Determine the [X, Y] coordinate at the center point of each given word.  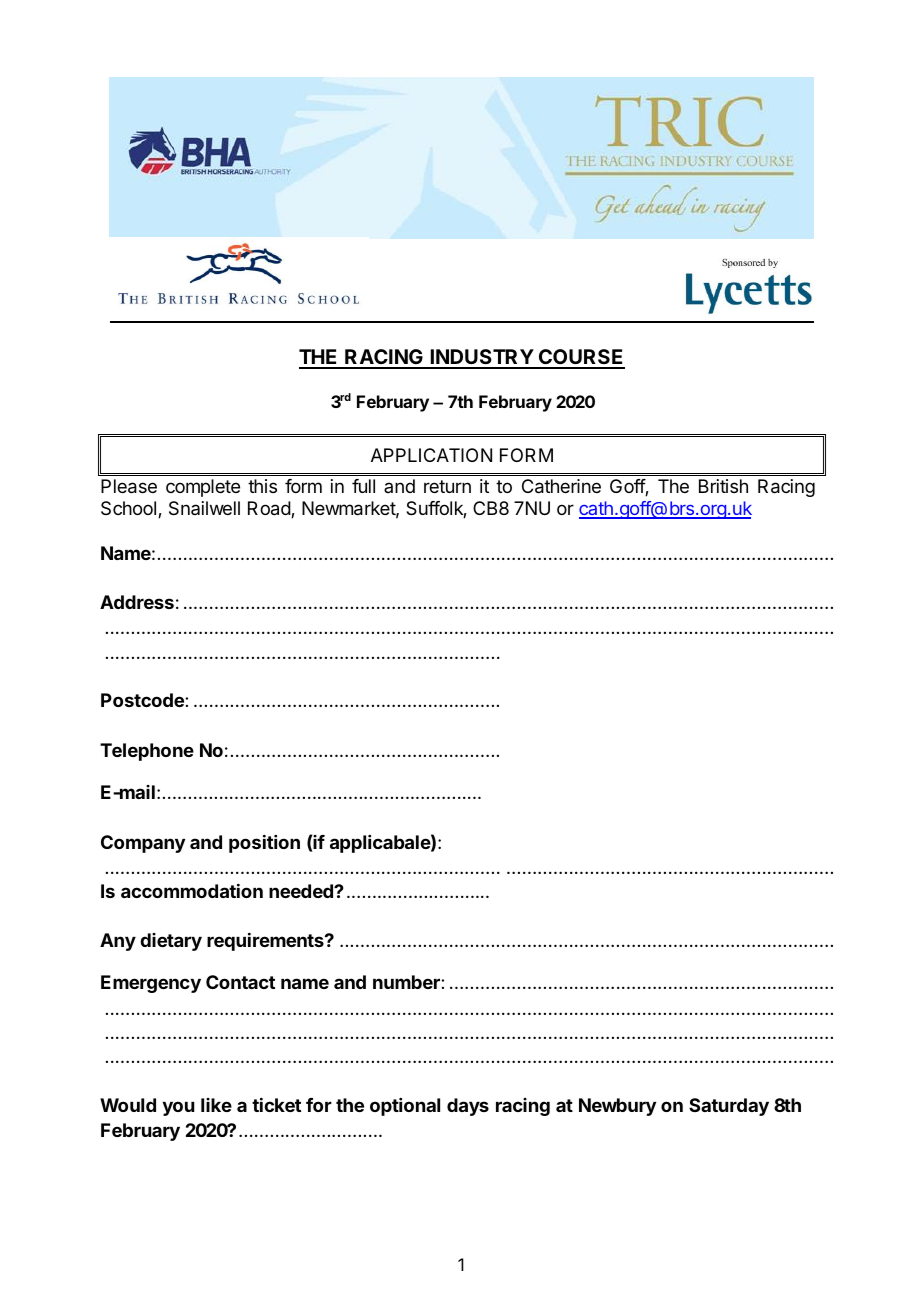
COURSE [581, 358]
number [407, 982]
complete [203, 488]
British [723, 486]
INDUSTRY [481, 358]
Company [143, 844]
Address [137, 602]
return [447, 486]
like [216, 1105]
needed [302, 891]
